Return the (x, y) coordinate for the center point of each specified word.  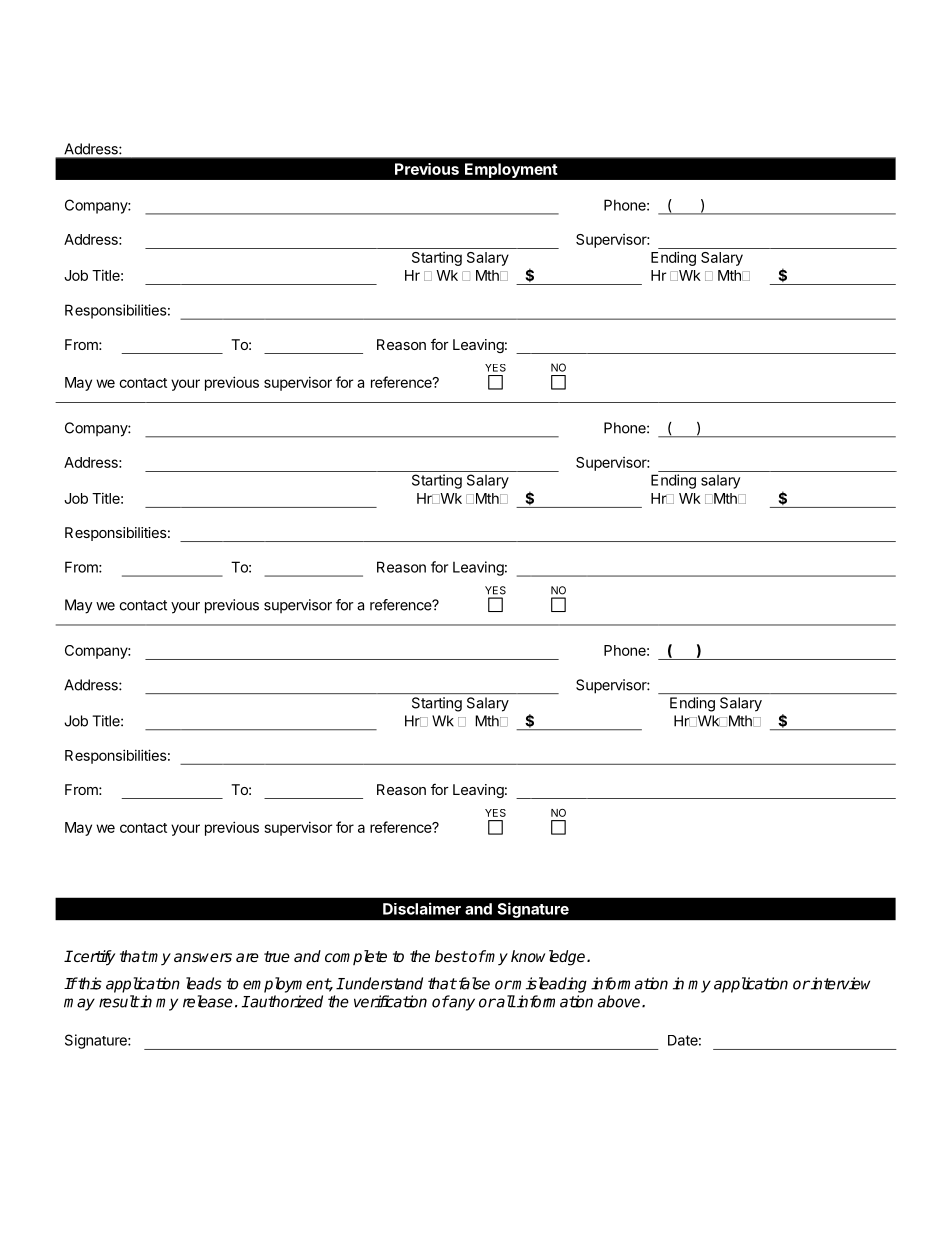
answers (203, 958)
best (451, 956)
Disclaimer (422, 908)
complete (356, 957)
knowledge (549, 958)
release (208, 1001)
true (277, 956)
